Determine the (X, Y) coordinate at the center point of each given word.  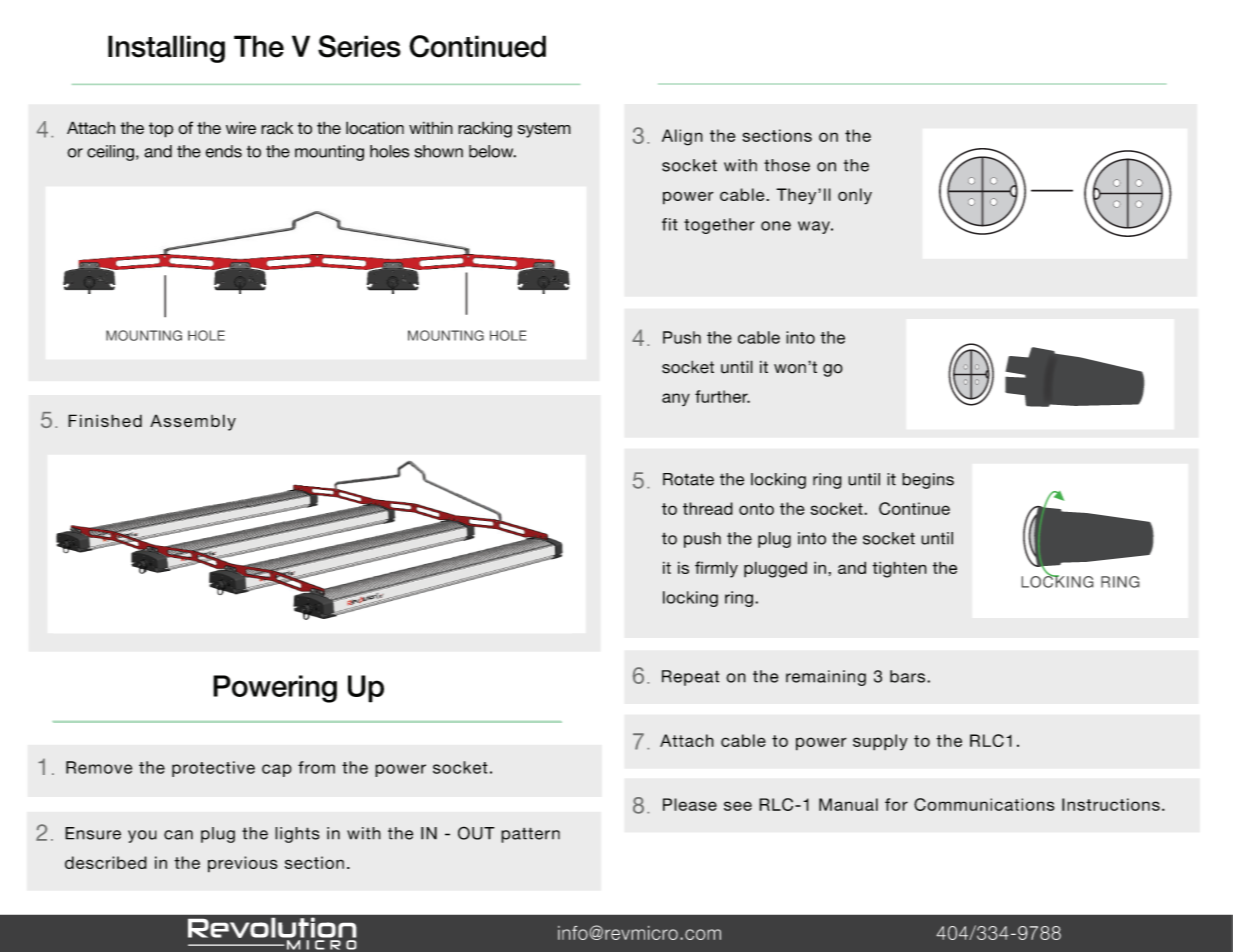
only (855, 196)
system (544, 130)
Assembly (193, 422)
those (787, 165)
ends (224, 151)
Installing (166, 49)
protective (213, 769)
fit (670, 224)
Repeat (690, 678)
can (178, 835)
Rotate (688, 479)
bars (907, 676)
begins (928, 481)
